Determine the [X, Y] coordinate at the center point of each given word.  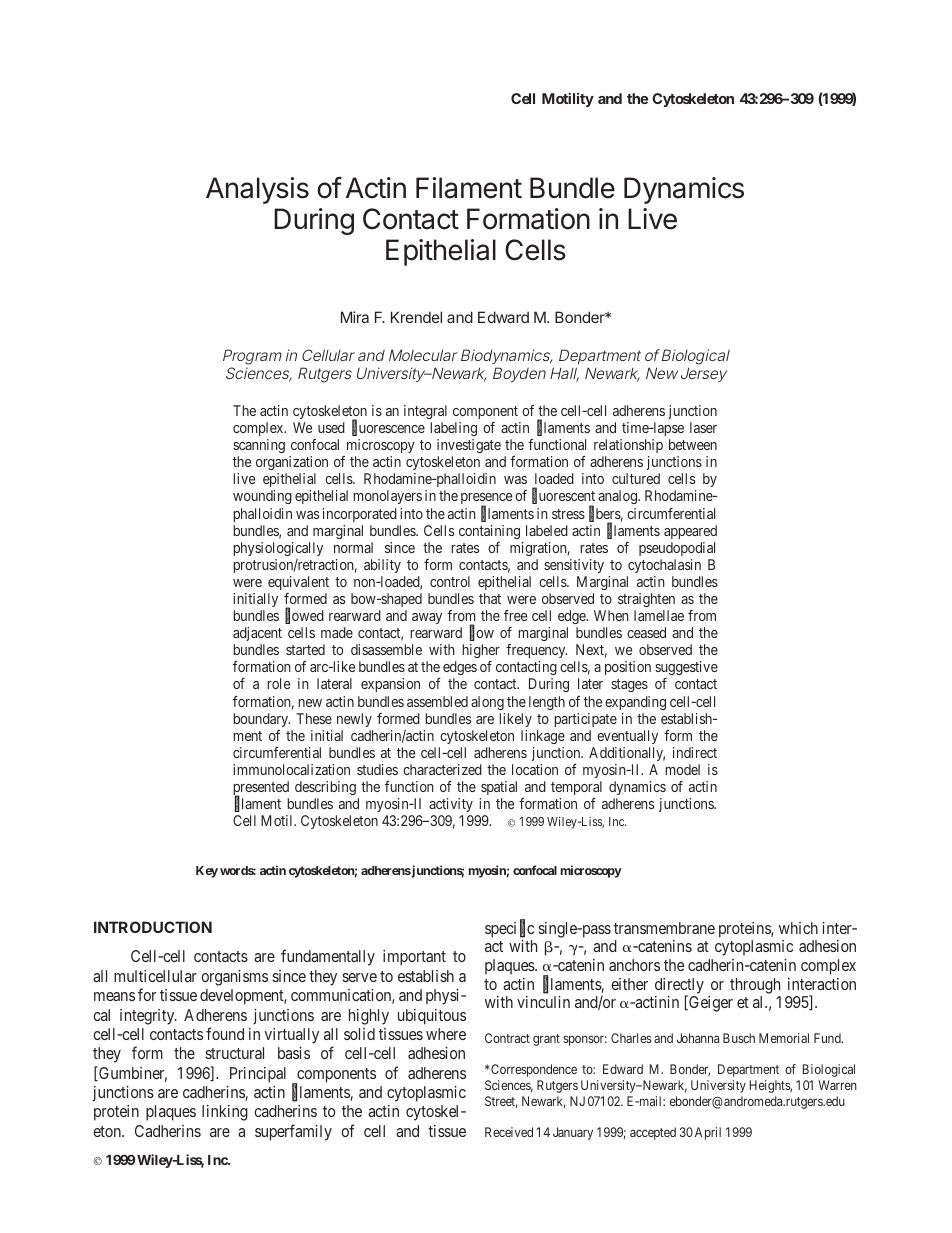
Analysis [257, 190]
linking [225, 1113]
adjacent [257, 634]
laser [703, 427]
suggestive [686, 670]
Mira [355, 317]
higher [481, 651]
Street [501, 1102]
